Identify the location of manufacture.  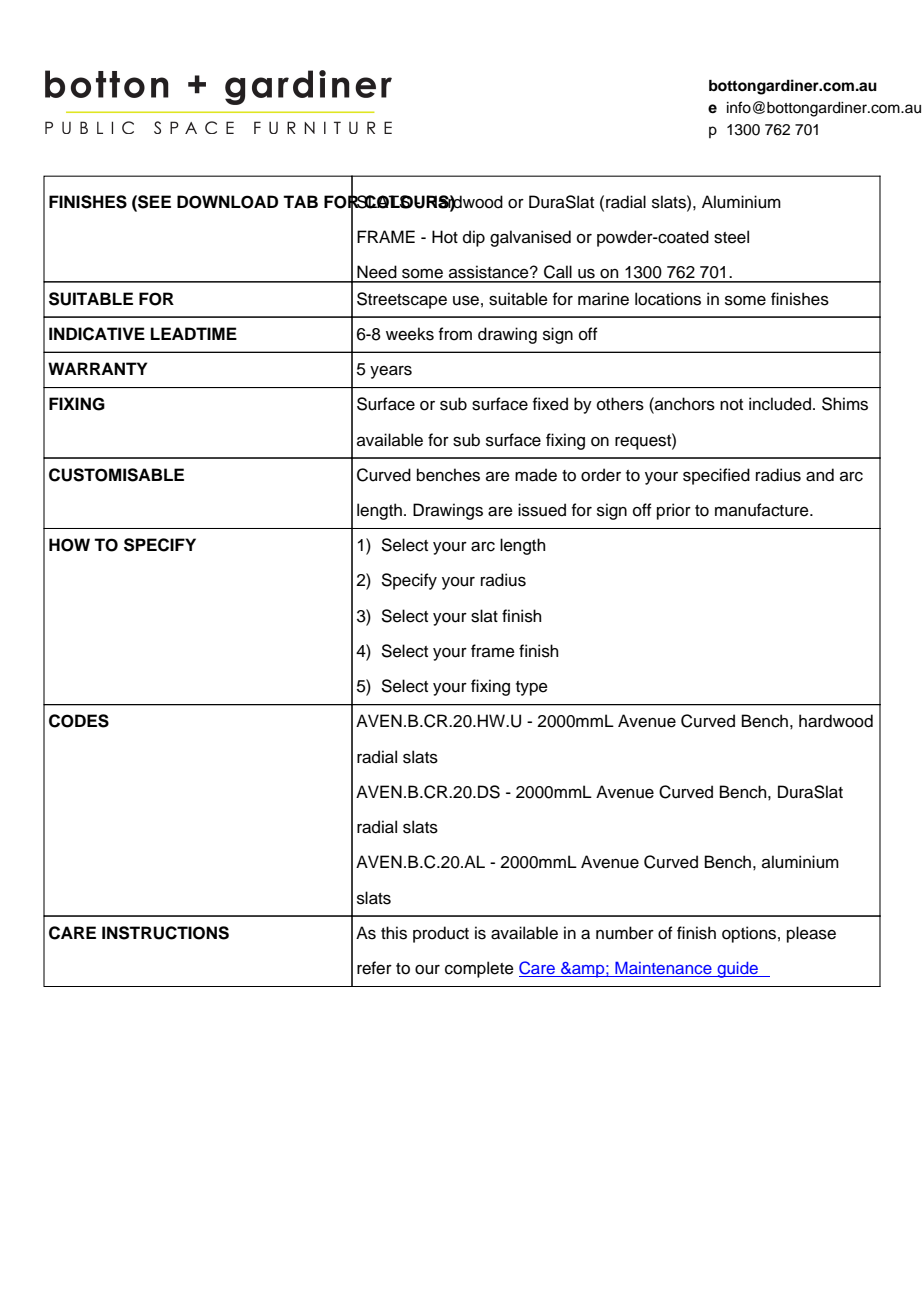
(763, 510).
